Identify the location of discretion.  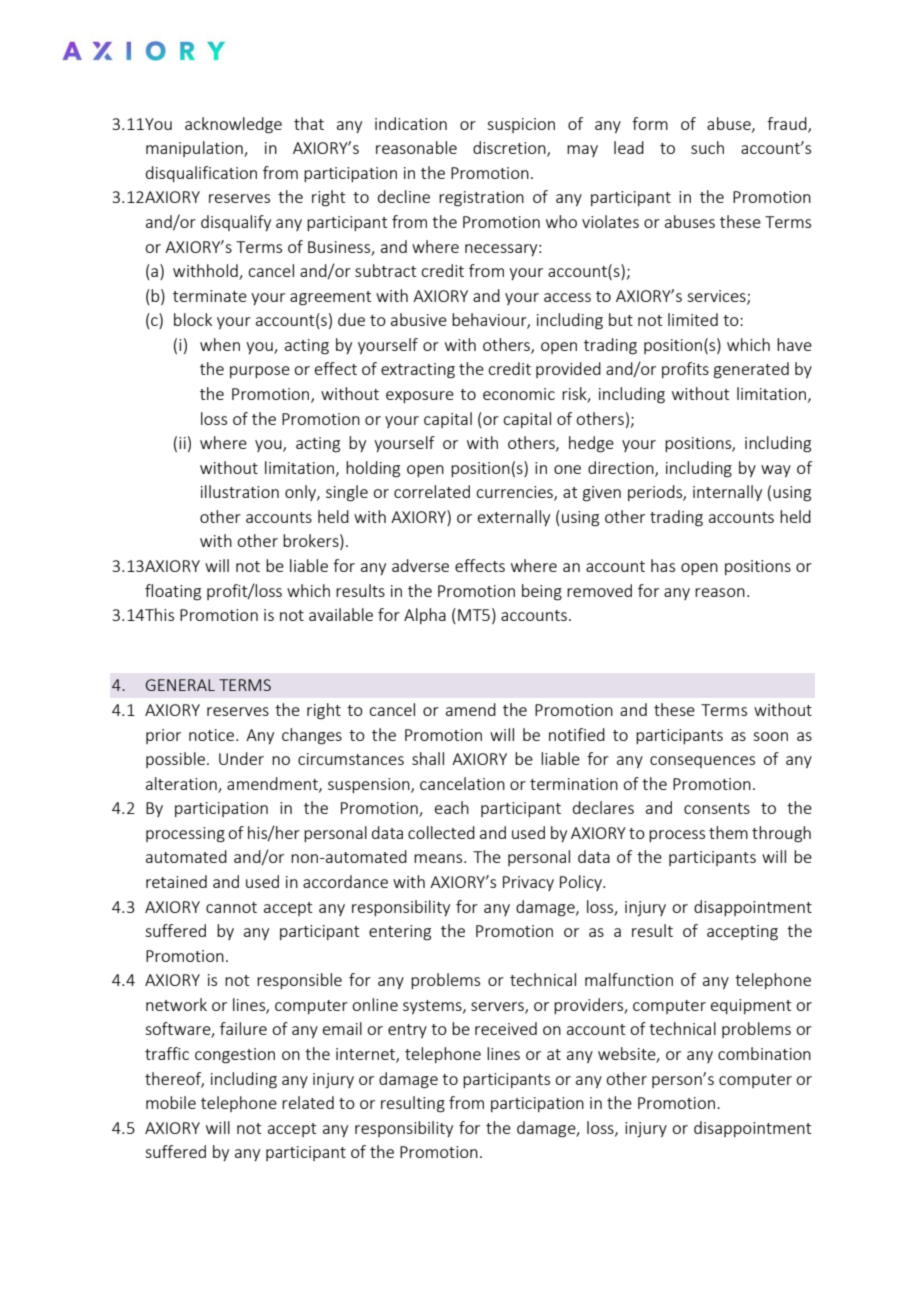
(510, 149).
